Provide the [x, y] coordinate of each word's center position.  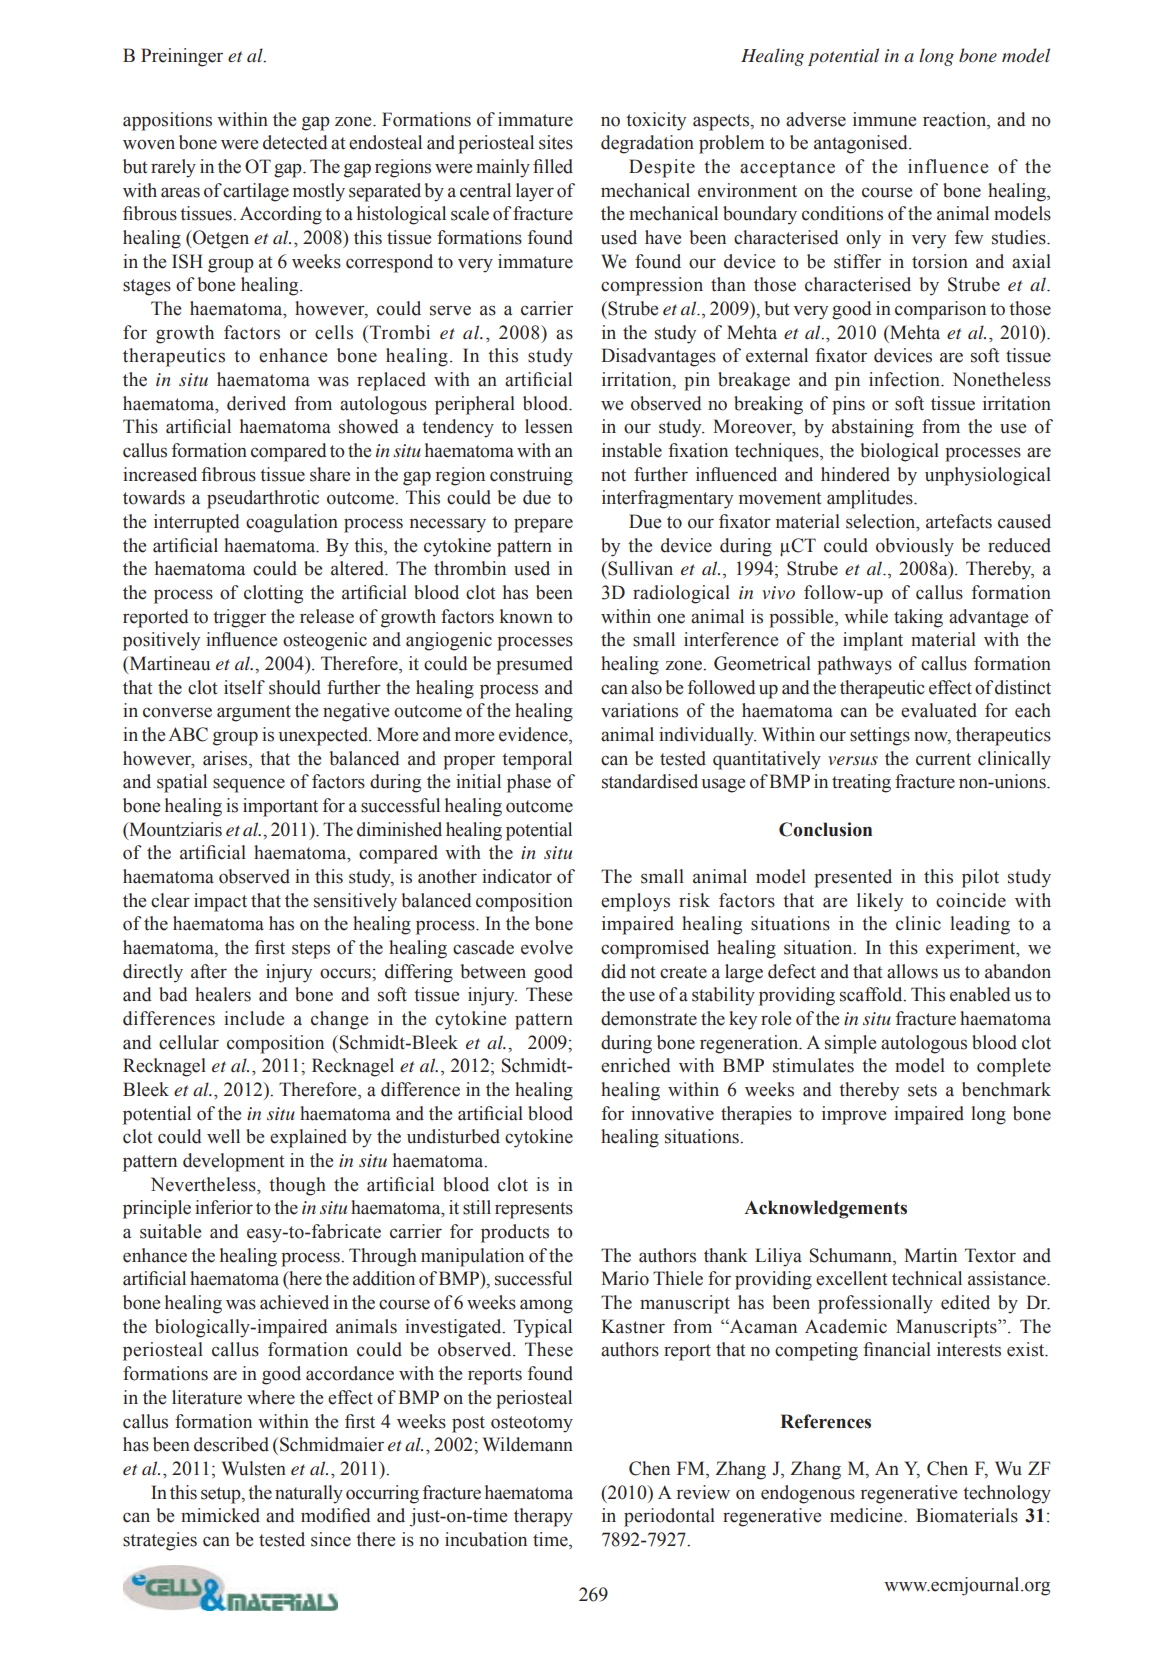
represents [534, 1210]
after [209, 971]
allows [912, 971]
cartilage [256, 192]
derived [256, 403]
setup [222, 1495]
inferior [224, 1207]
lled [559, 166]
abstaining [873, 428]
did [613, 971]
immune [884, 119]
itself [244, 687]
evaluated [939, 710]
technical [927, 1278]
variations [639, 710]
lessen [549, 426]
